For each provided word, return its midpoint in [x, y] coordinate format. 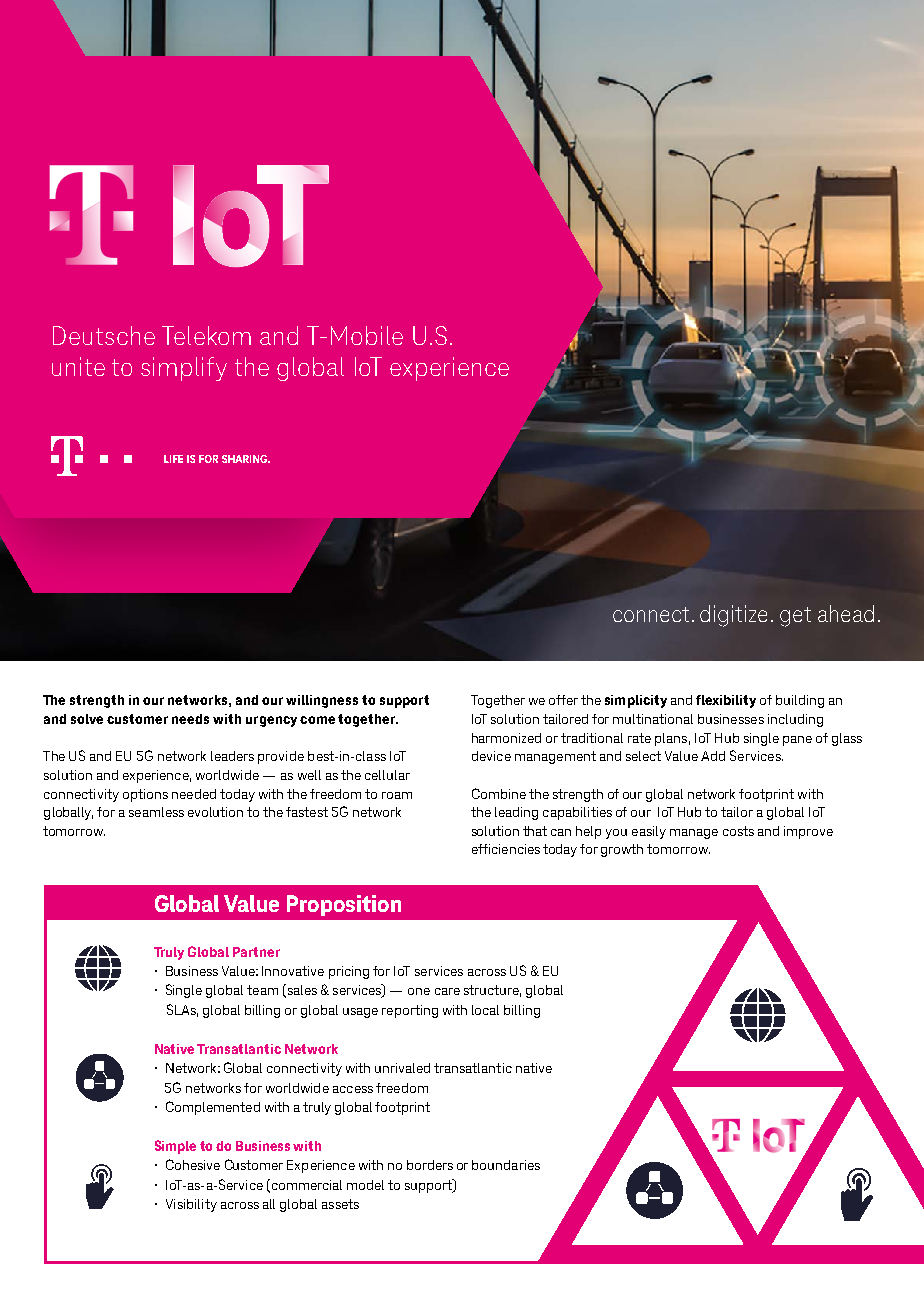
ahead [846, 613]
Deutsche [104, 335]
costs [738, 831]
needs [190, 719]
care [447, 991]
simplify [184, 369]
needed [194, 794]
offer [563, 700]
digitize [733, 616]
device [491, 756]
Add [713, 756]
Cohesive [193, 1164]
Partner [256, 952]
